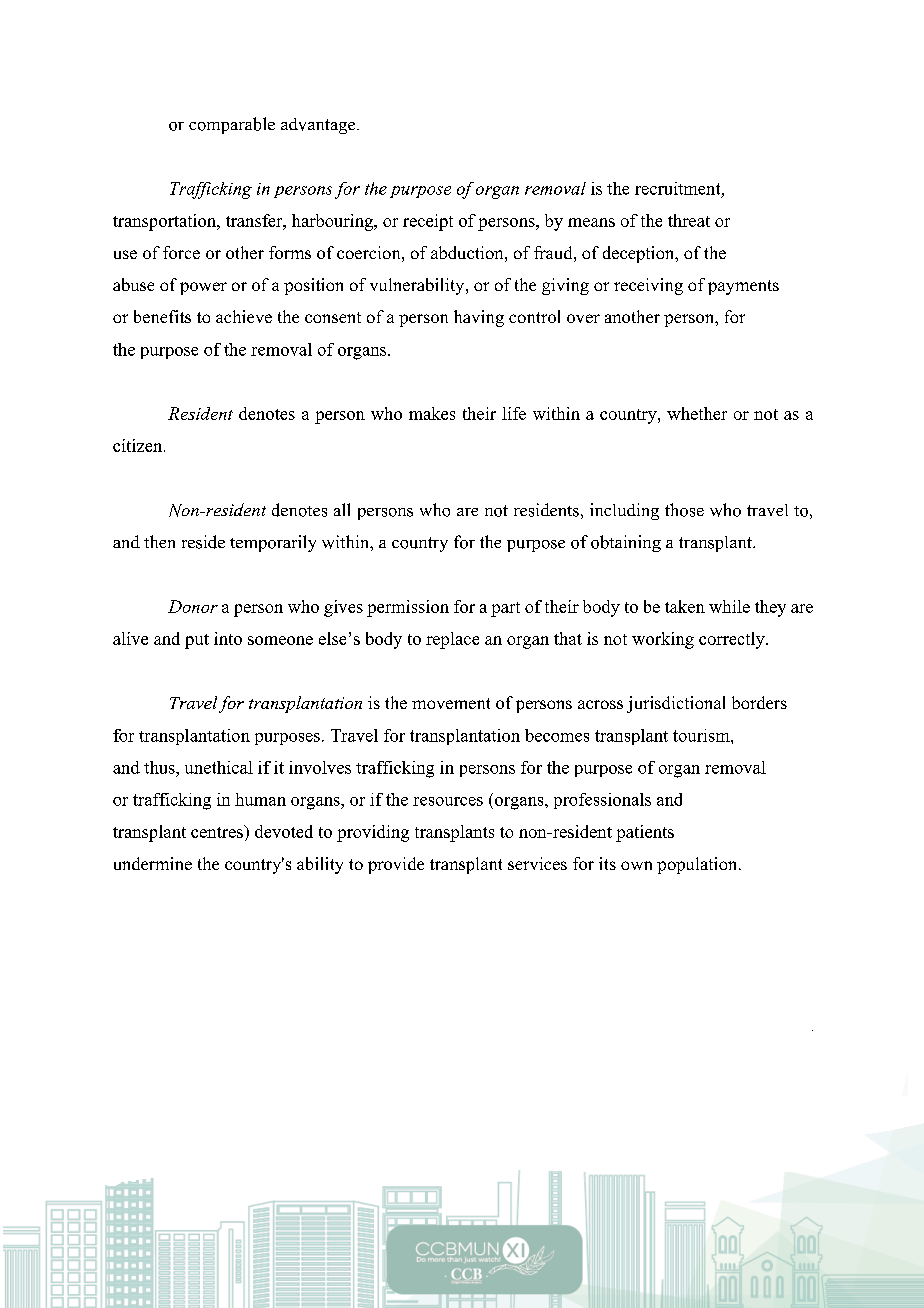 The width and height of the document is (924, 1308). I want to click on life, so click(514, 413).
